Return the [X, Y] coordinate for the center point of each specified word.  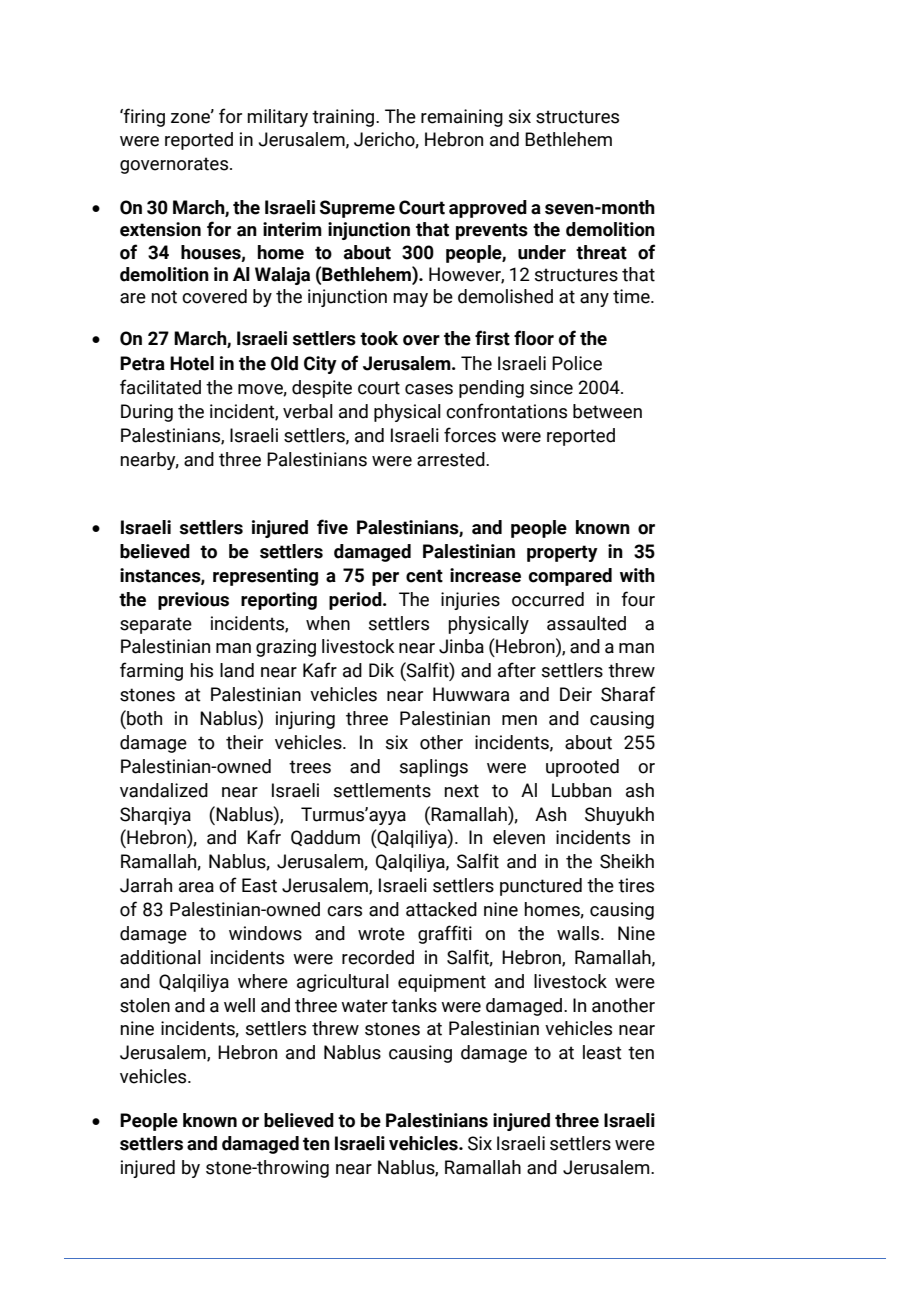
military [277, 118]
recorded [378, 957]
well [239, 1005]
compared [570, 577]
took [379, 338]
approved [488, 209]
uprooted [582, 768]
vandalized [164, 790]
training [344, 118]
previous [193, 601]
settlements [382, 790]
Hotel [192, 363]
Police [577, 363]
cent [424, 576]
